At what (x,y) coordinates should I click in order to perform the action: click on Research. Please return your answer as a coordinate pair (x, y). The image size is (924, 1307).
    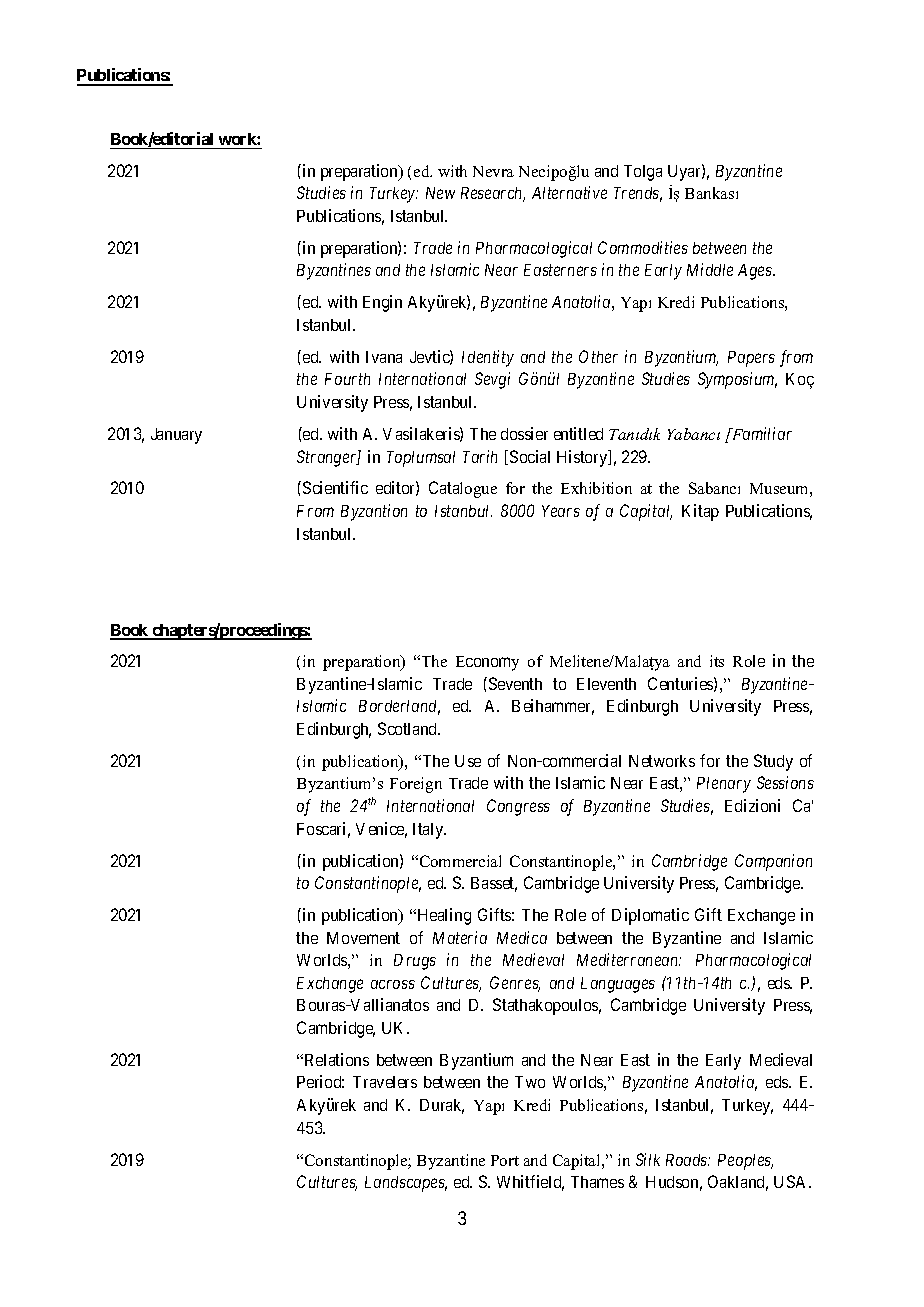
    Looking at the image, I should click on (493, 194).
